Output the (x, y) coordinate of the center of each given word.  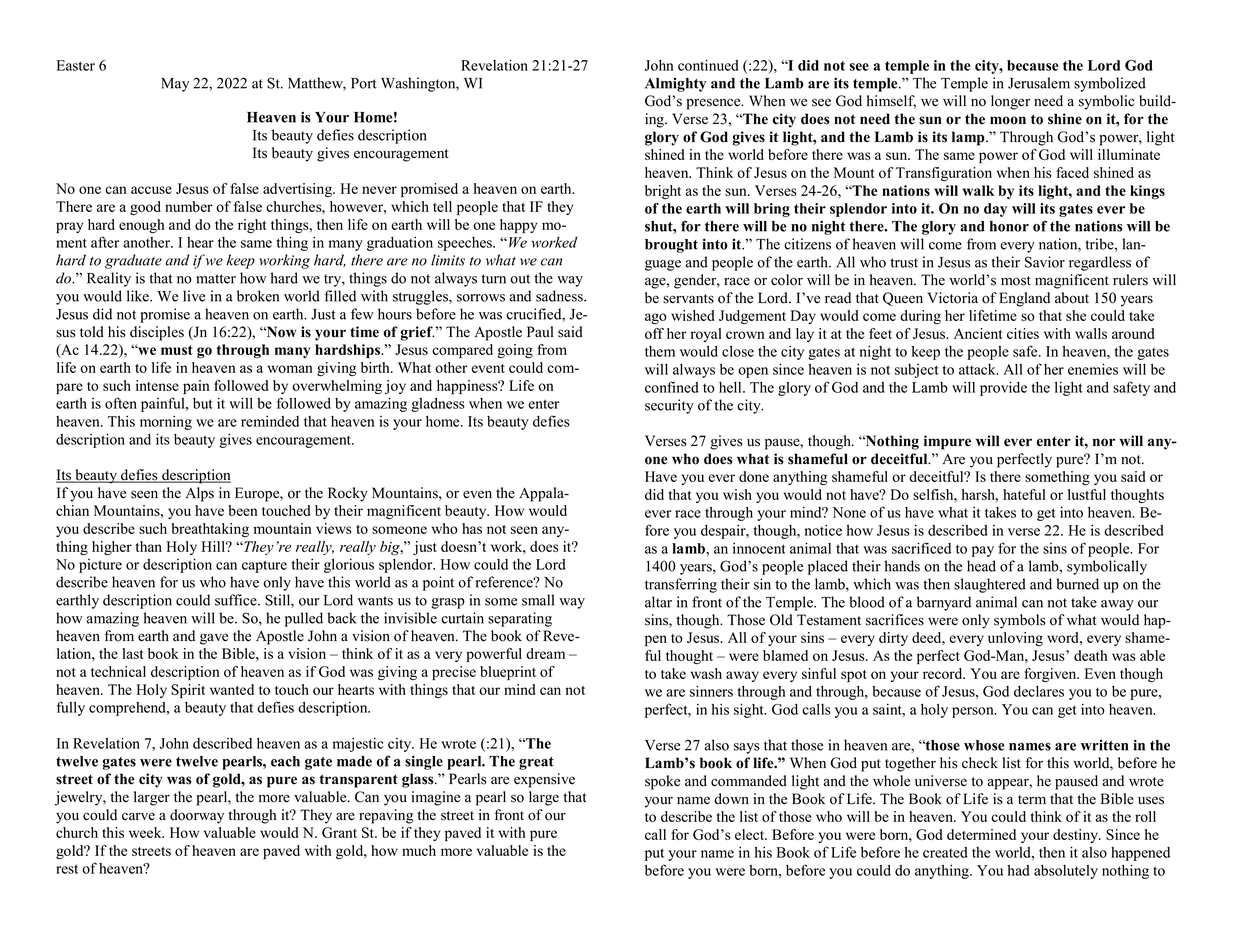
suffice (237, 600)
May (175, 85)
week (146, 832)
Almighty (675, 85)
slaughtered (990, 585)
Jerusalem (1039, 83)
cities (1023, 333)
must (177, 350)
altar (658, 602)
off (654, 333)
